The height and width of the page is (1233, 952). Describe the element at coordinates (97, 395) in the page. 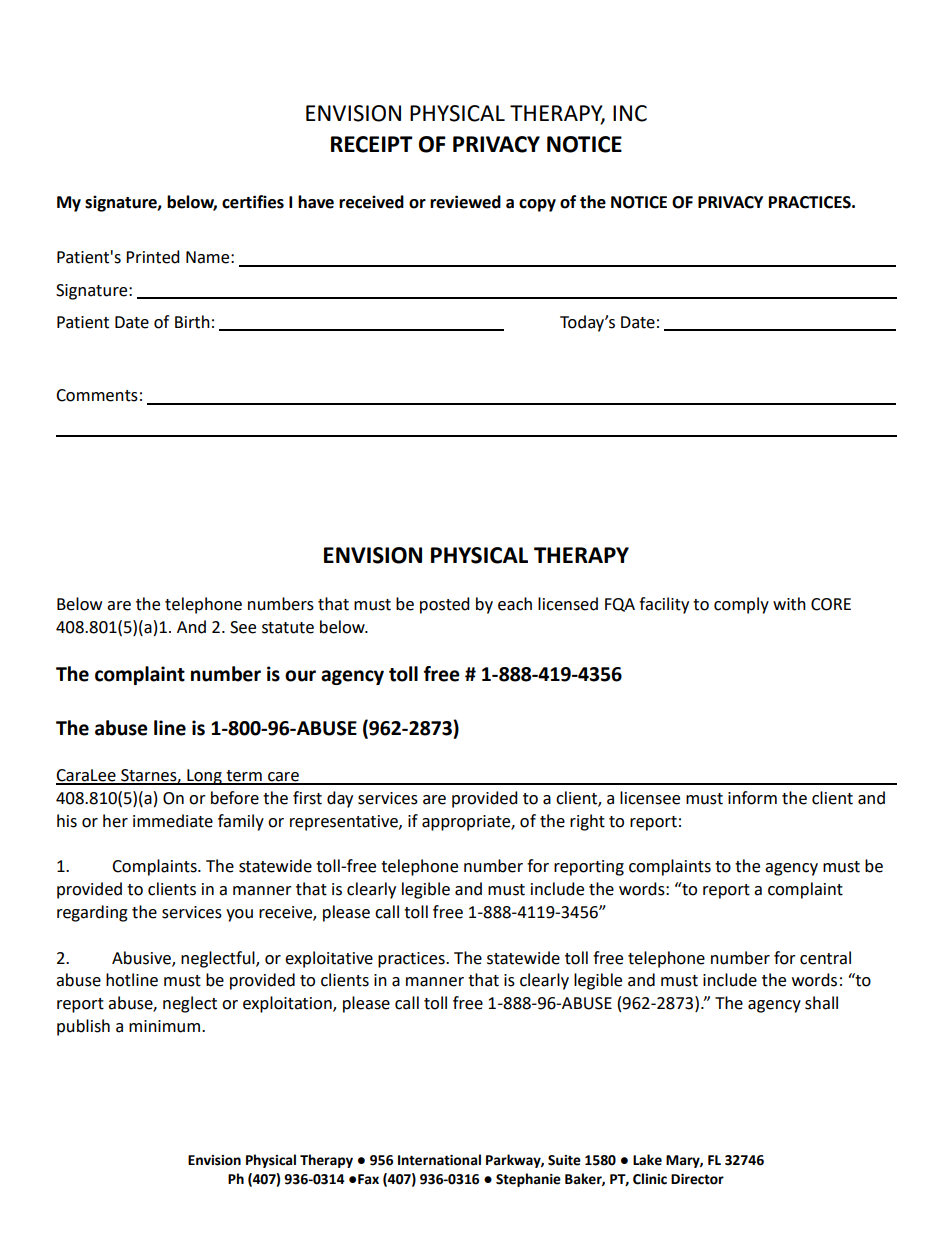

I see `Comments` at that location.
